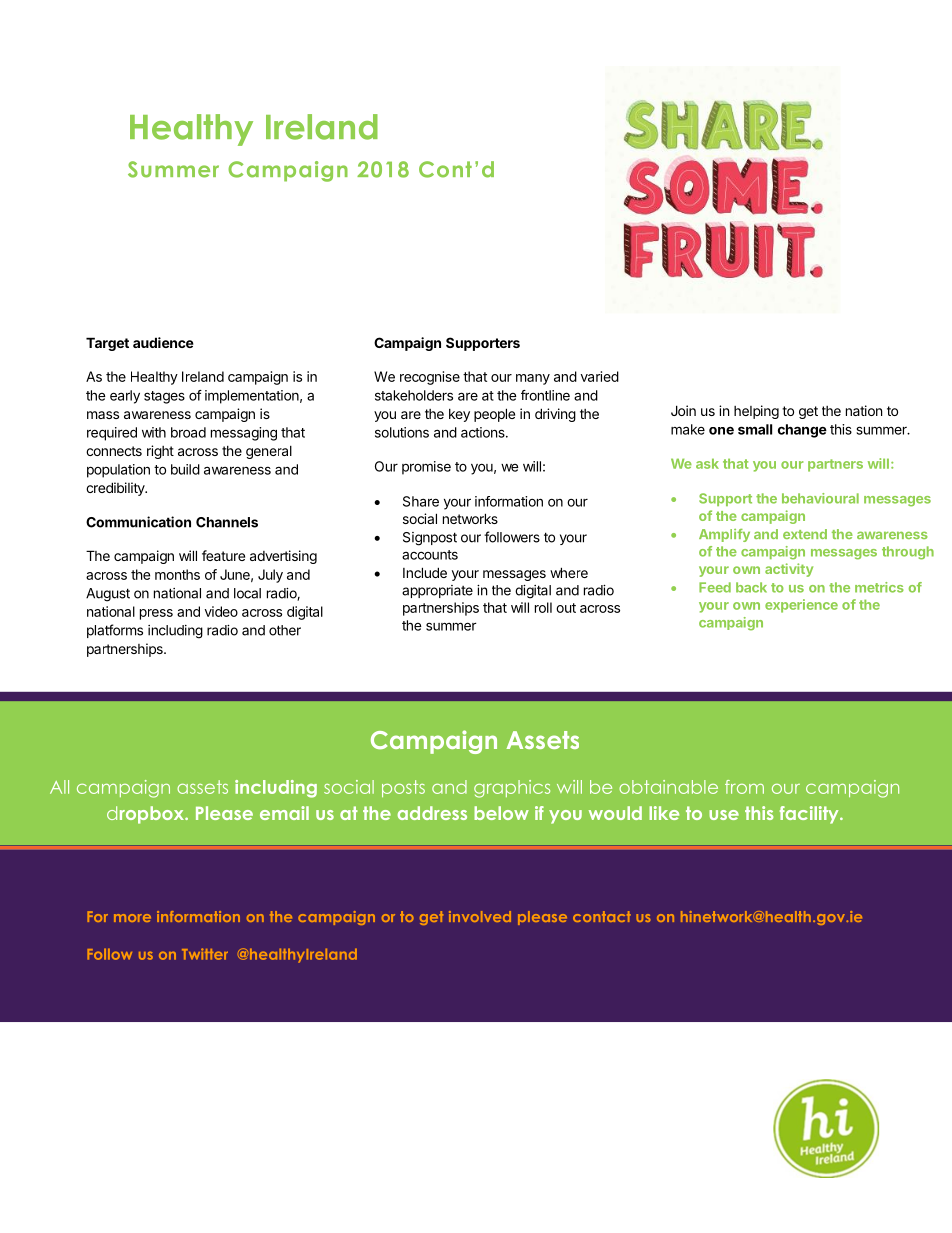 This document has height=1233, width=952. What do you see at coordinates (801, 606) in the document?
I see `experience` at bounding box center [801, 606].
